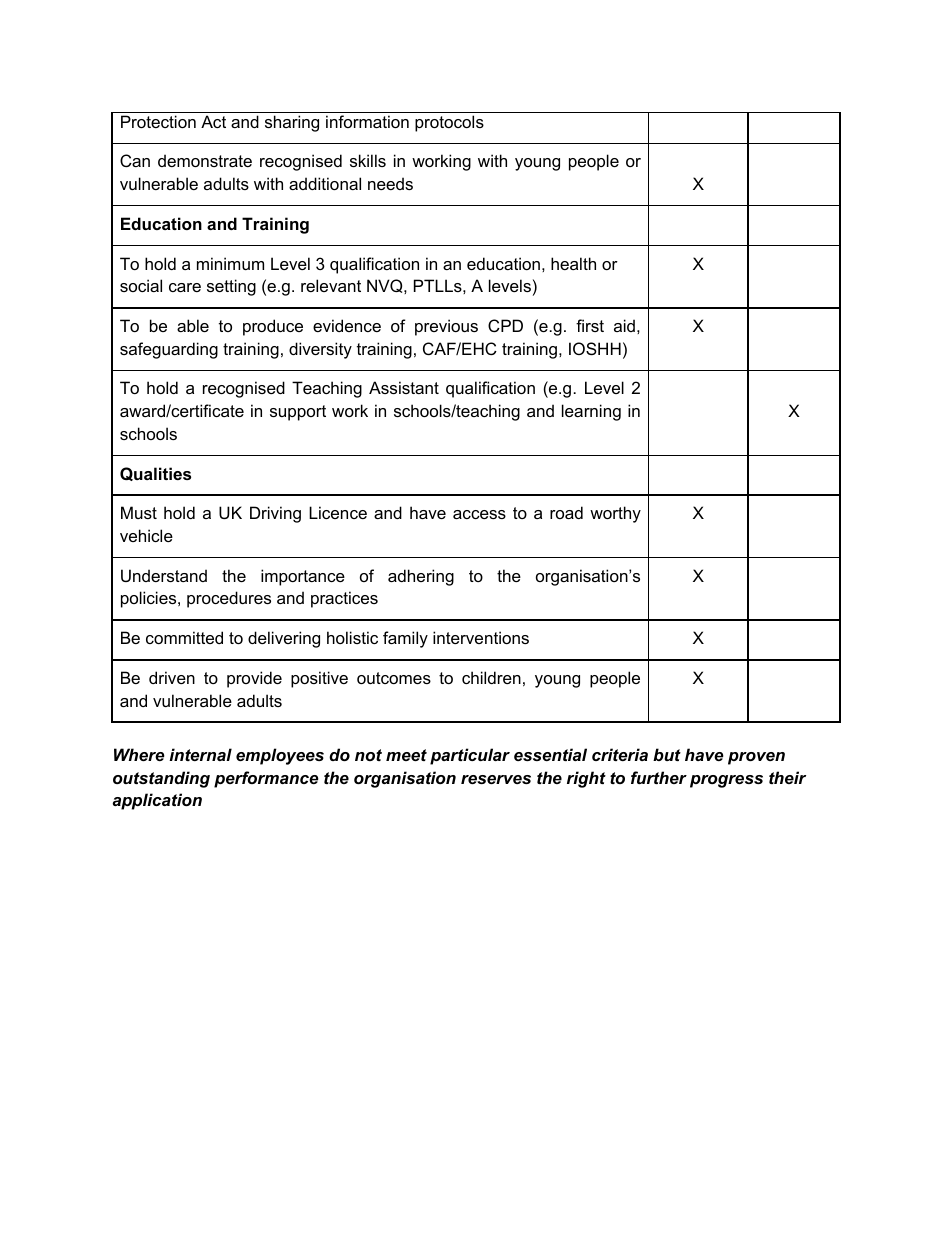 This screenshot has width=952, height=1233. What do you see at coordinates (615, 514) in the screenshot?
I see `worthy` at bounding box center [615, 514].
